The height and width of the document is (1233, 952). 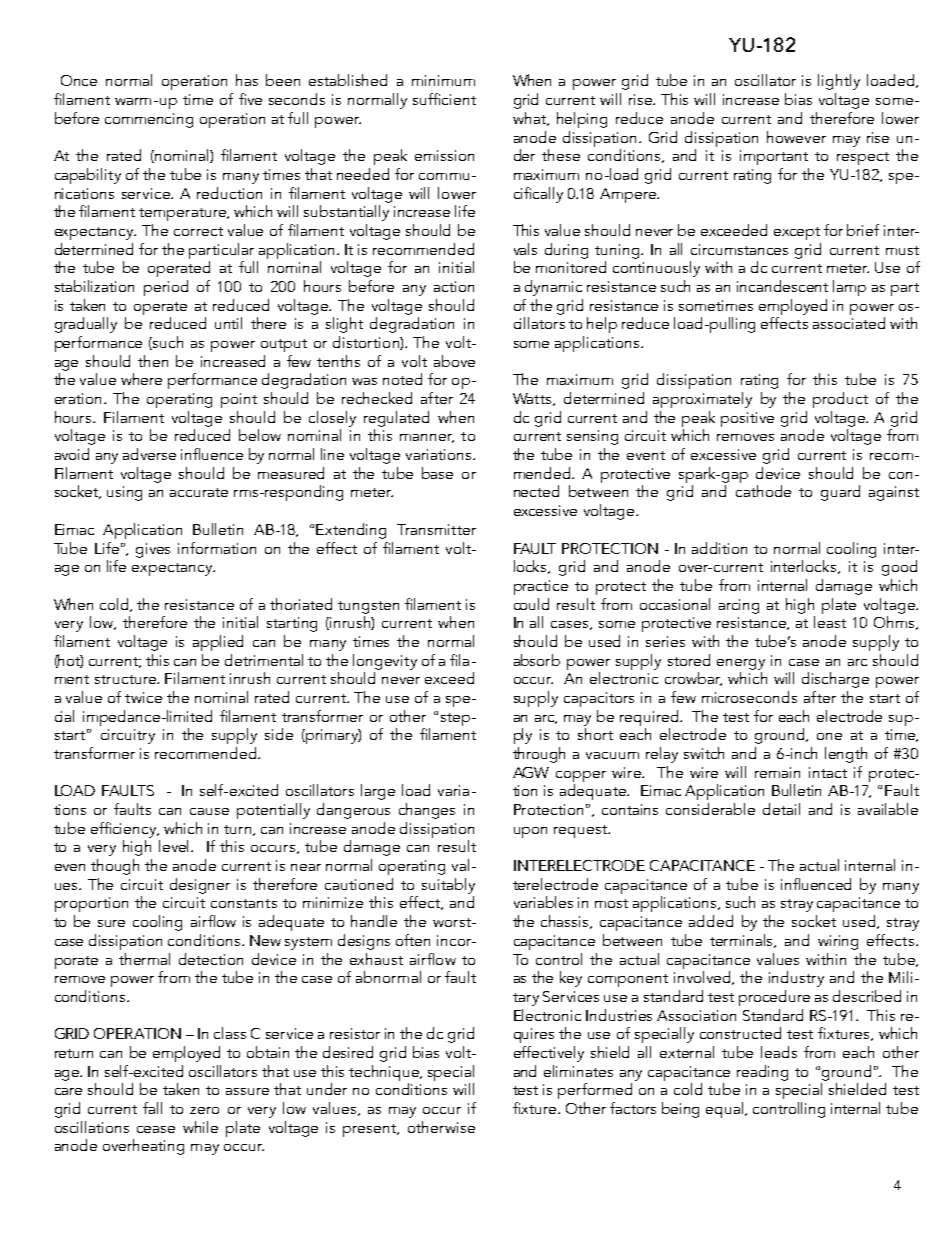 I want to click on positive, so click(x=747, y=419).
